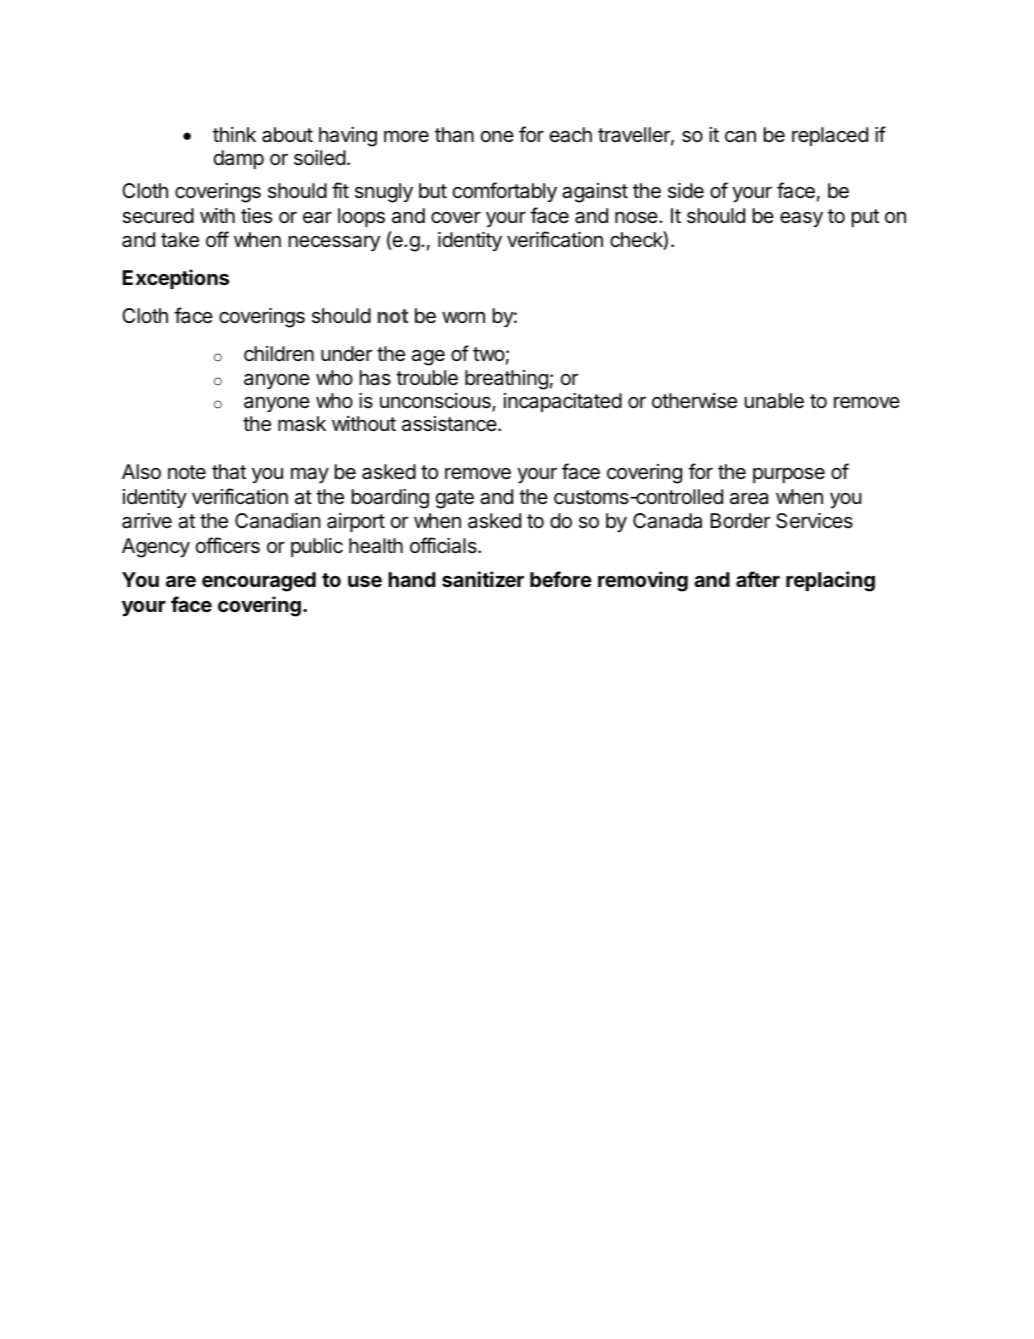 The height and width of the screenshot is (1339, 1034). Describe the element at coordinates (489, 354) in the screenshot. I see `two` at that location.
